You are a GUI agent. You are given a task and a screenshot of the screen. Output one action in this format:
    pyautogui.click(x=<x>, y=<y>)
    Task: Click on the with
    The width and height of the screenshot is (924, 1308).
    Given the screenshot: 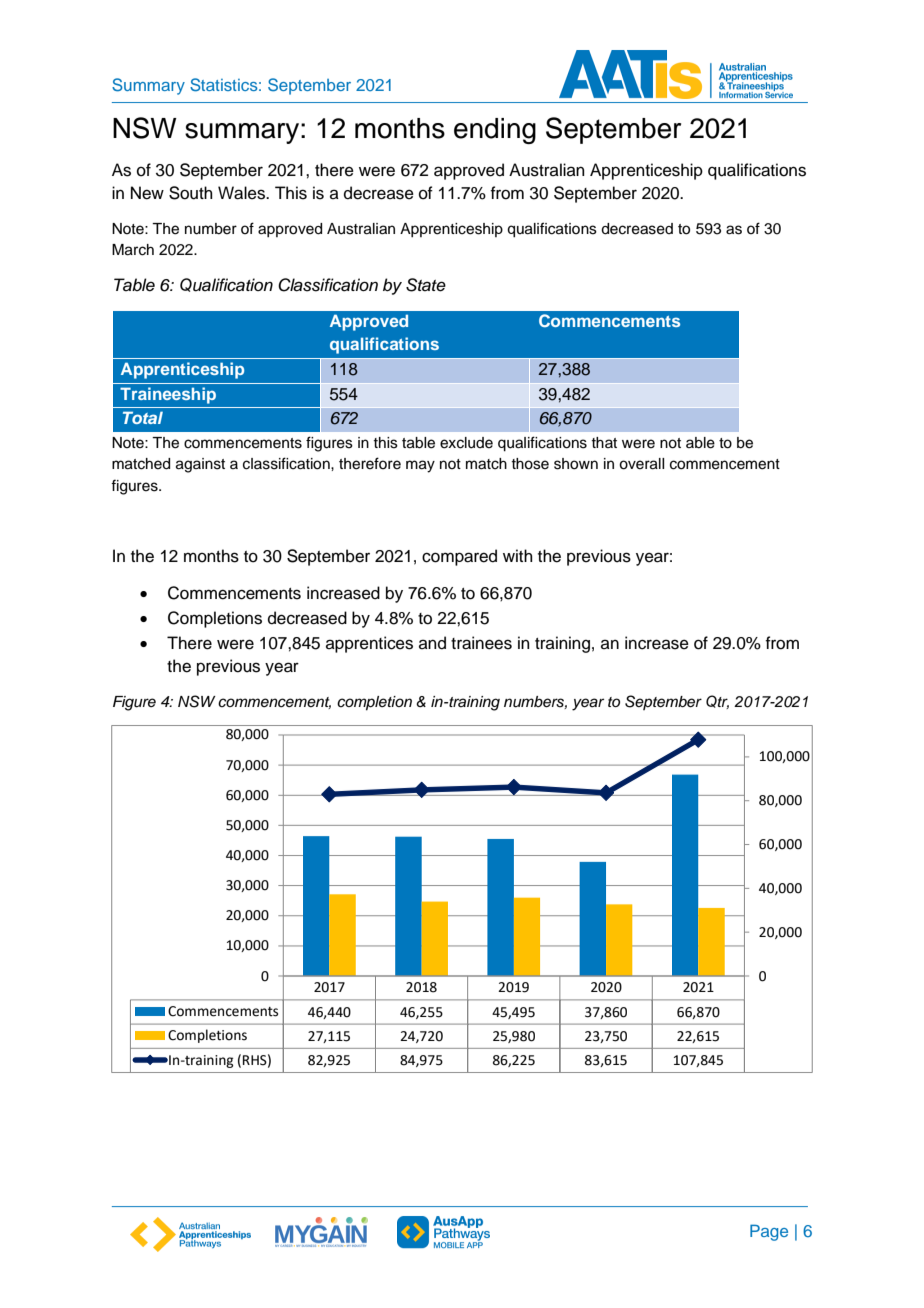 What is the action you would take?
    pyautogui.click(x=518, y=555)
